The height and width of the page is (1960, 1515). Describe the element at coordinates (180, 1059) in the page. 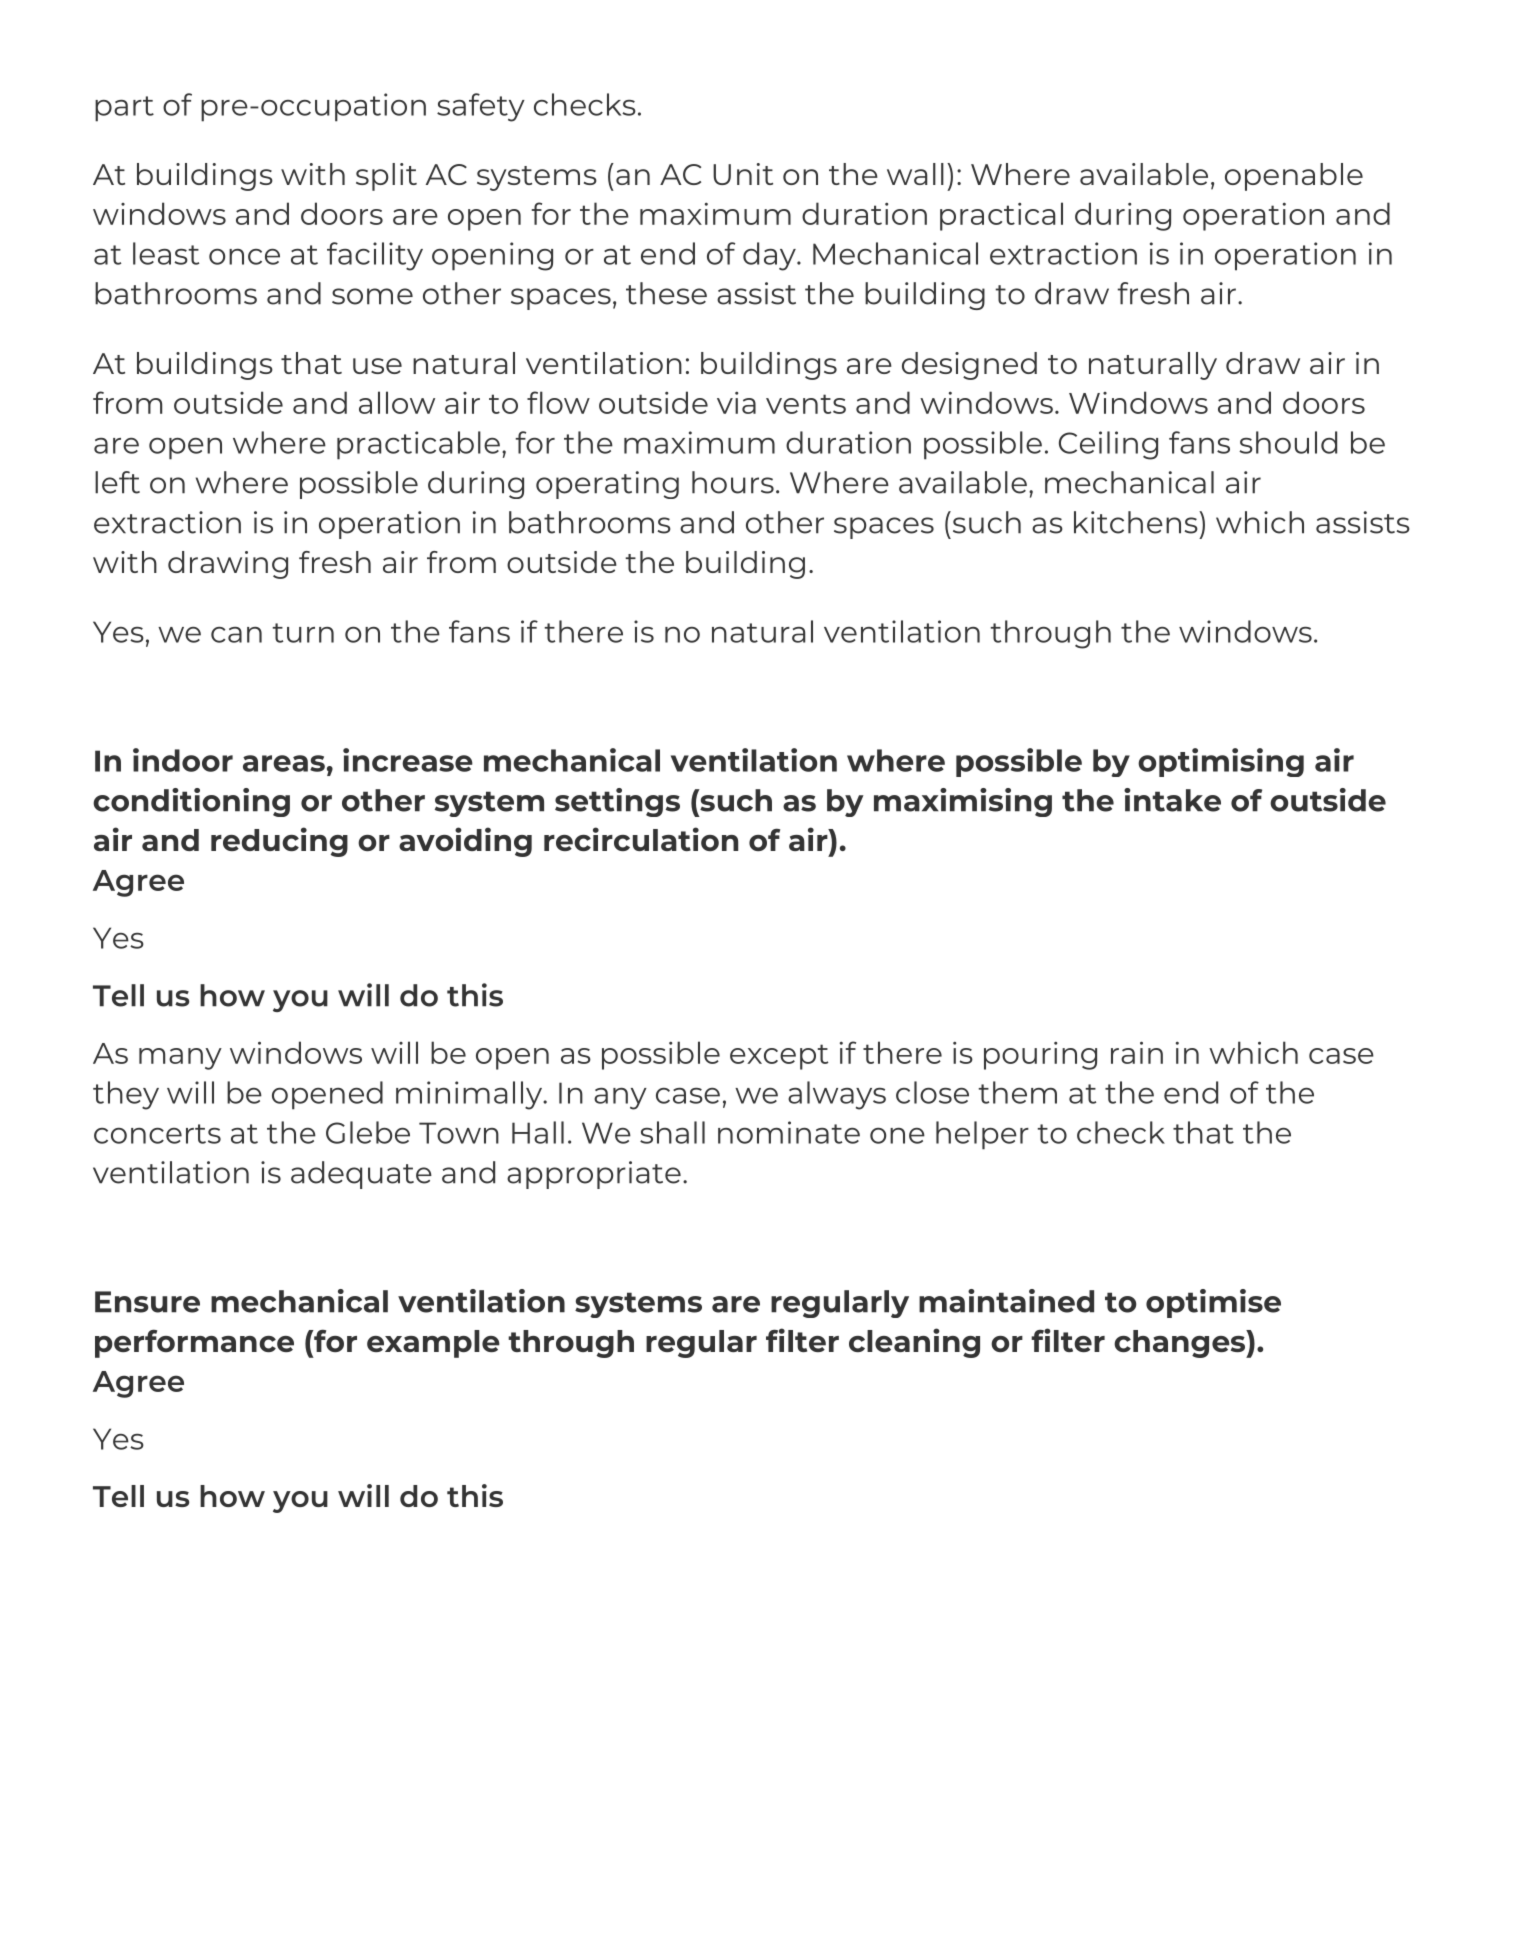

I see `many` at that location.
